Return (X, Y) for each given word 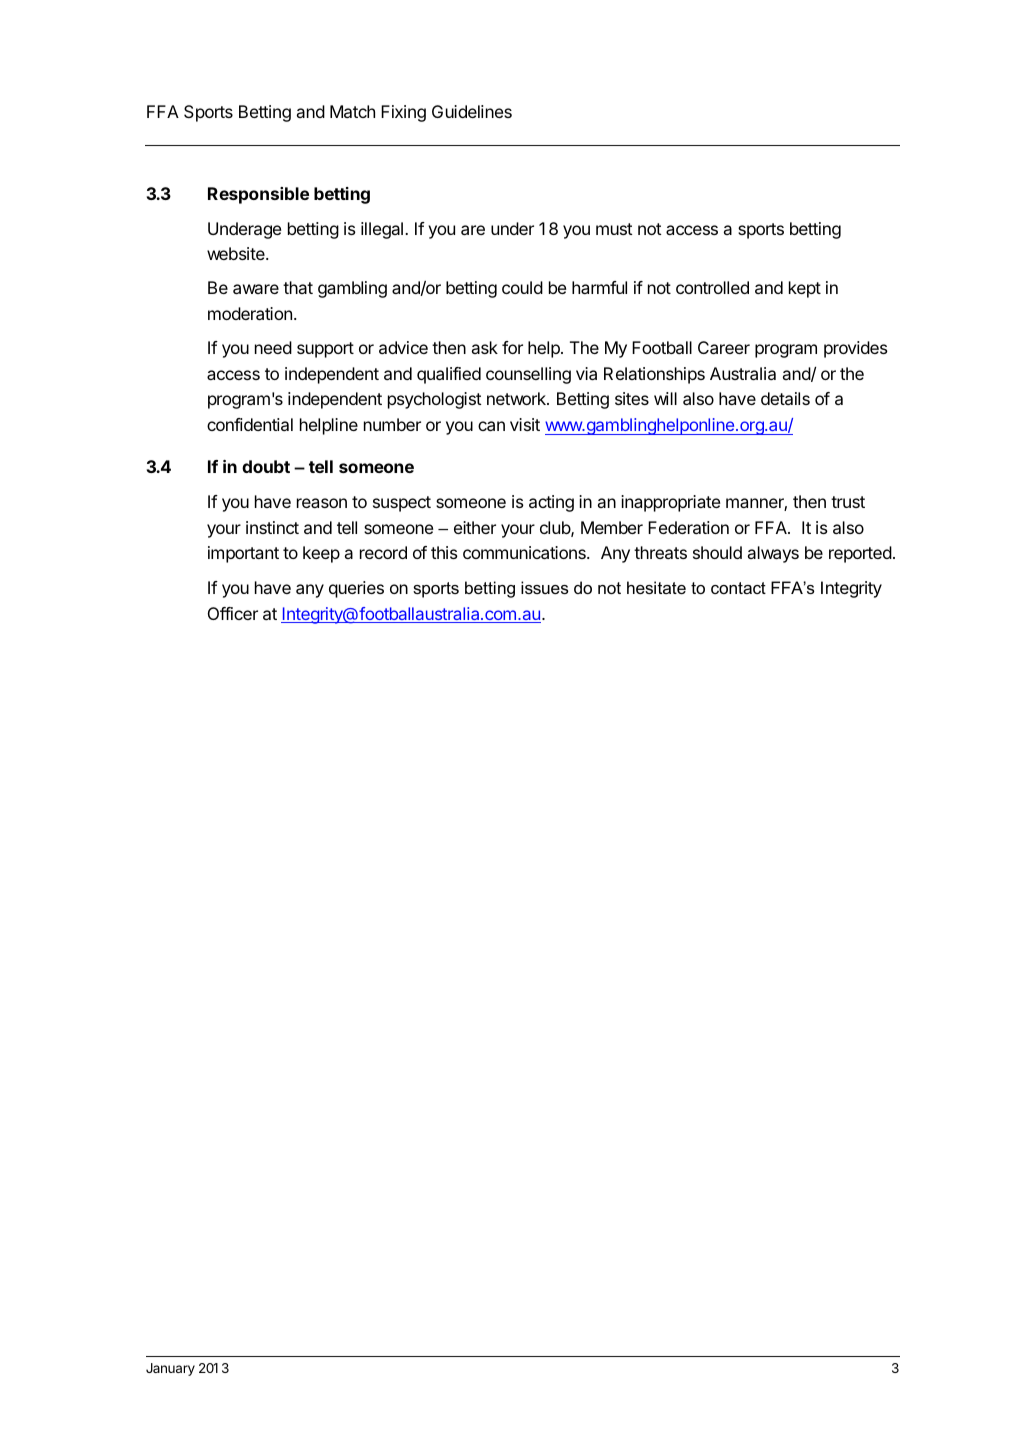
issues (545, 587)
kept (805, 289)
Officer (233, 613)
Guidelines (472, 111)
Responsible (258, 195)
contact (738, 588)
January (170, 1369)
